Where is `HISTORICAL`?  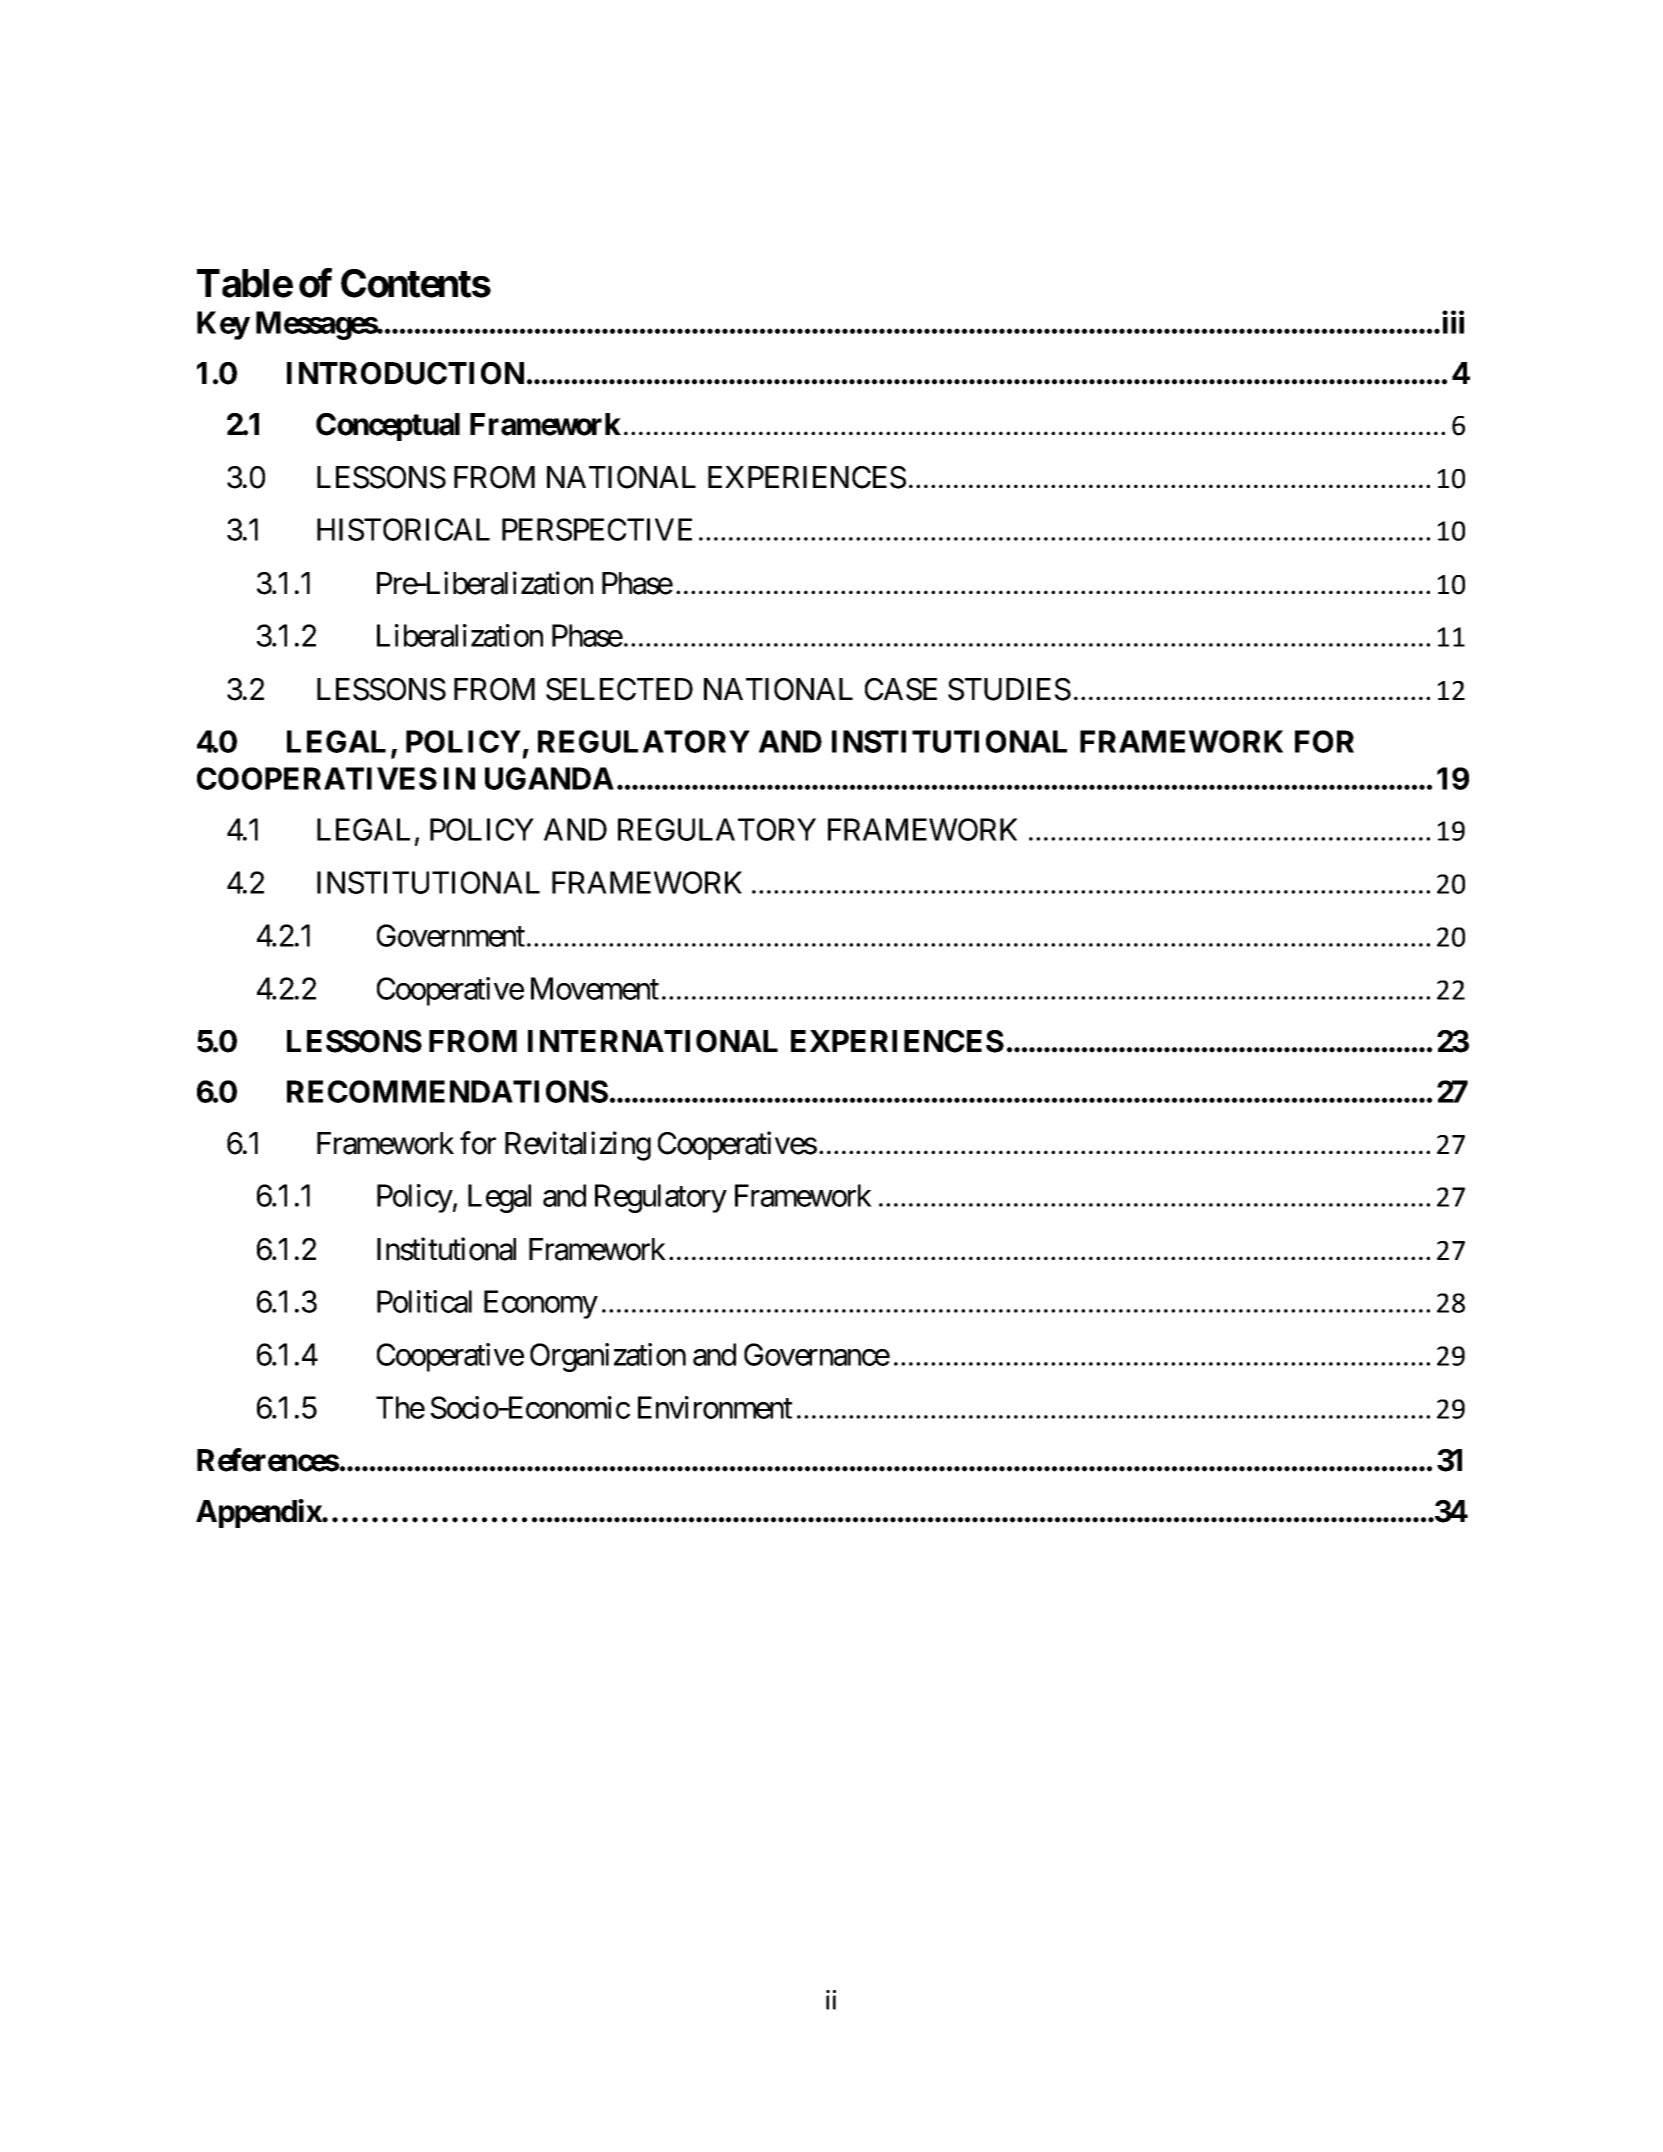 HISTORICAL is located at coordinates (403, 529).
